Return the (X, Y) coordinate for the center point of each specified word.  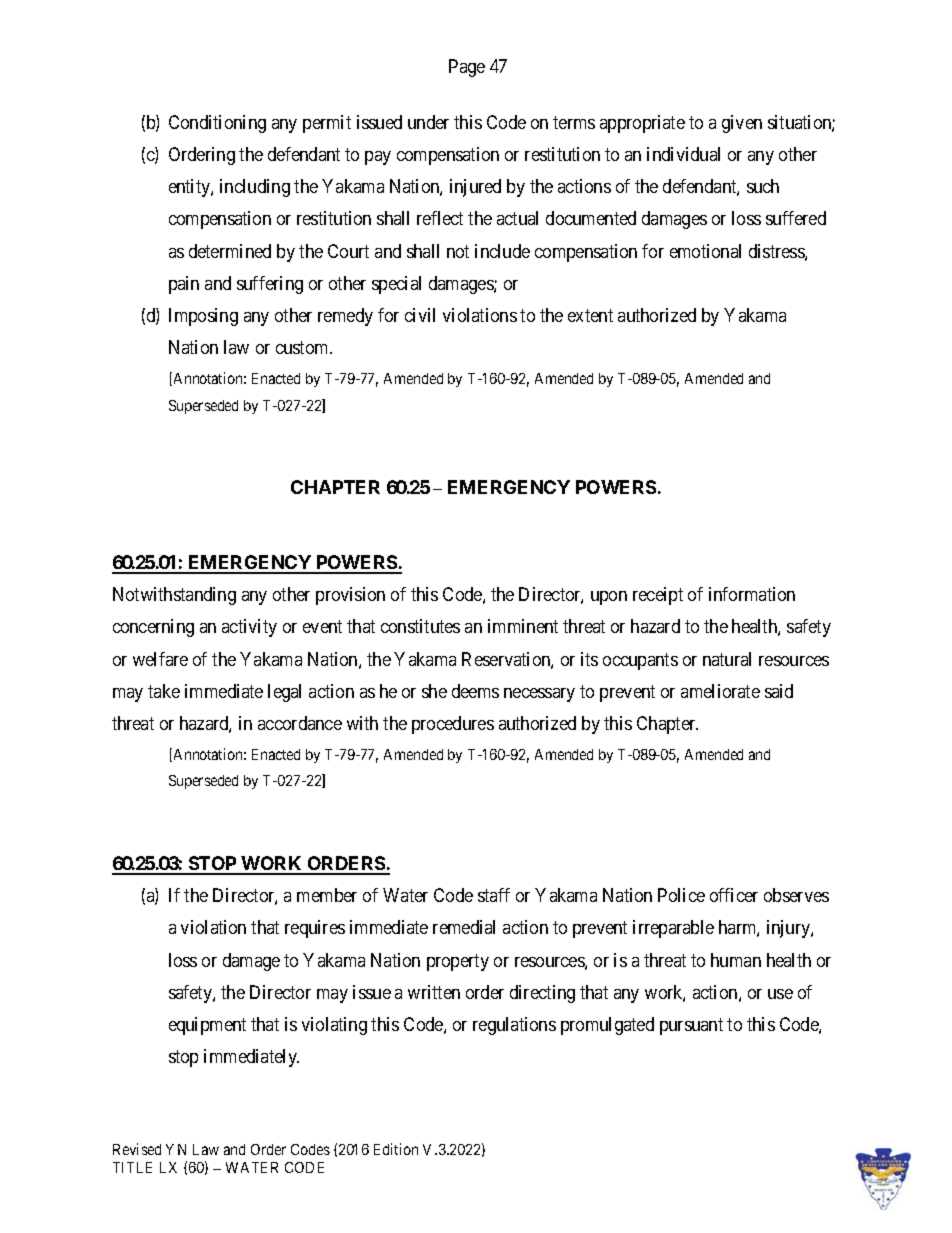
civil (420, 315)
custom (303, 347)
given (742, 124)
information (752, 594)
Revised (137, 1149)
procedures (453, 725)
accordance (300, 723)
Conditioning (217, 124)
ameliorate (720, 691)
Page (467, 68)
